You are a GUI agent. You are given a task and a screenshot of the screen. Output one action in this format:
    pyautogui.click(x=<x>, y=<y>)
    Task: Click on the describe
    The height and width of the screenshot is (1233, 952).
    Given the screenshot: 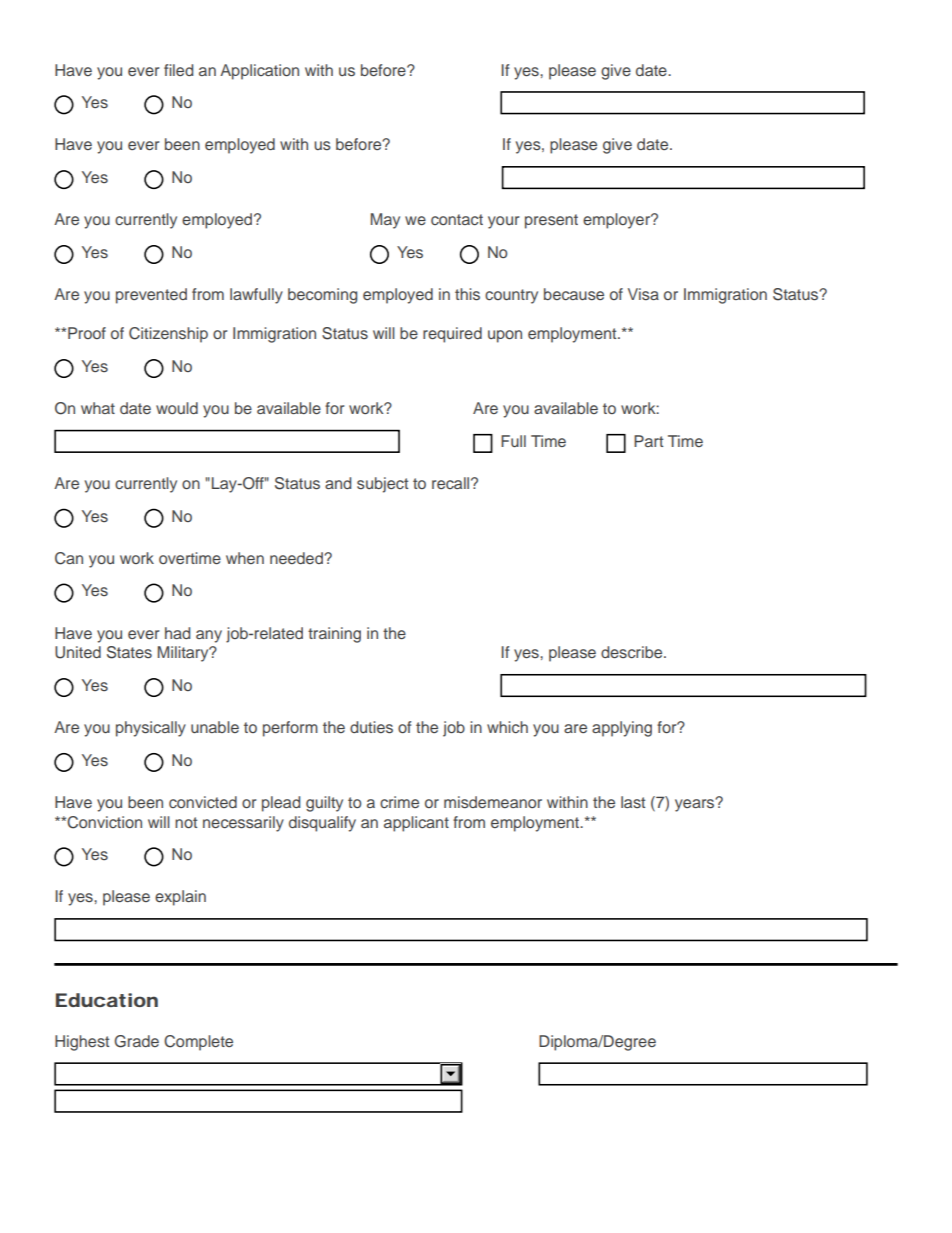 What is the action you would take?
    pyautogui.click(x=633, y=652)
